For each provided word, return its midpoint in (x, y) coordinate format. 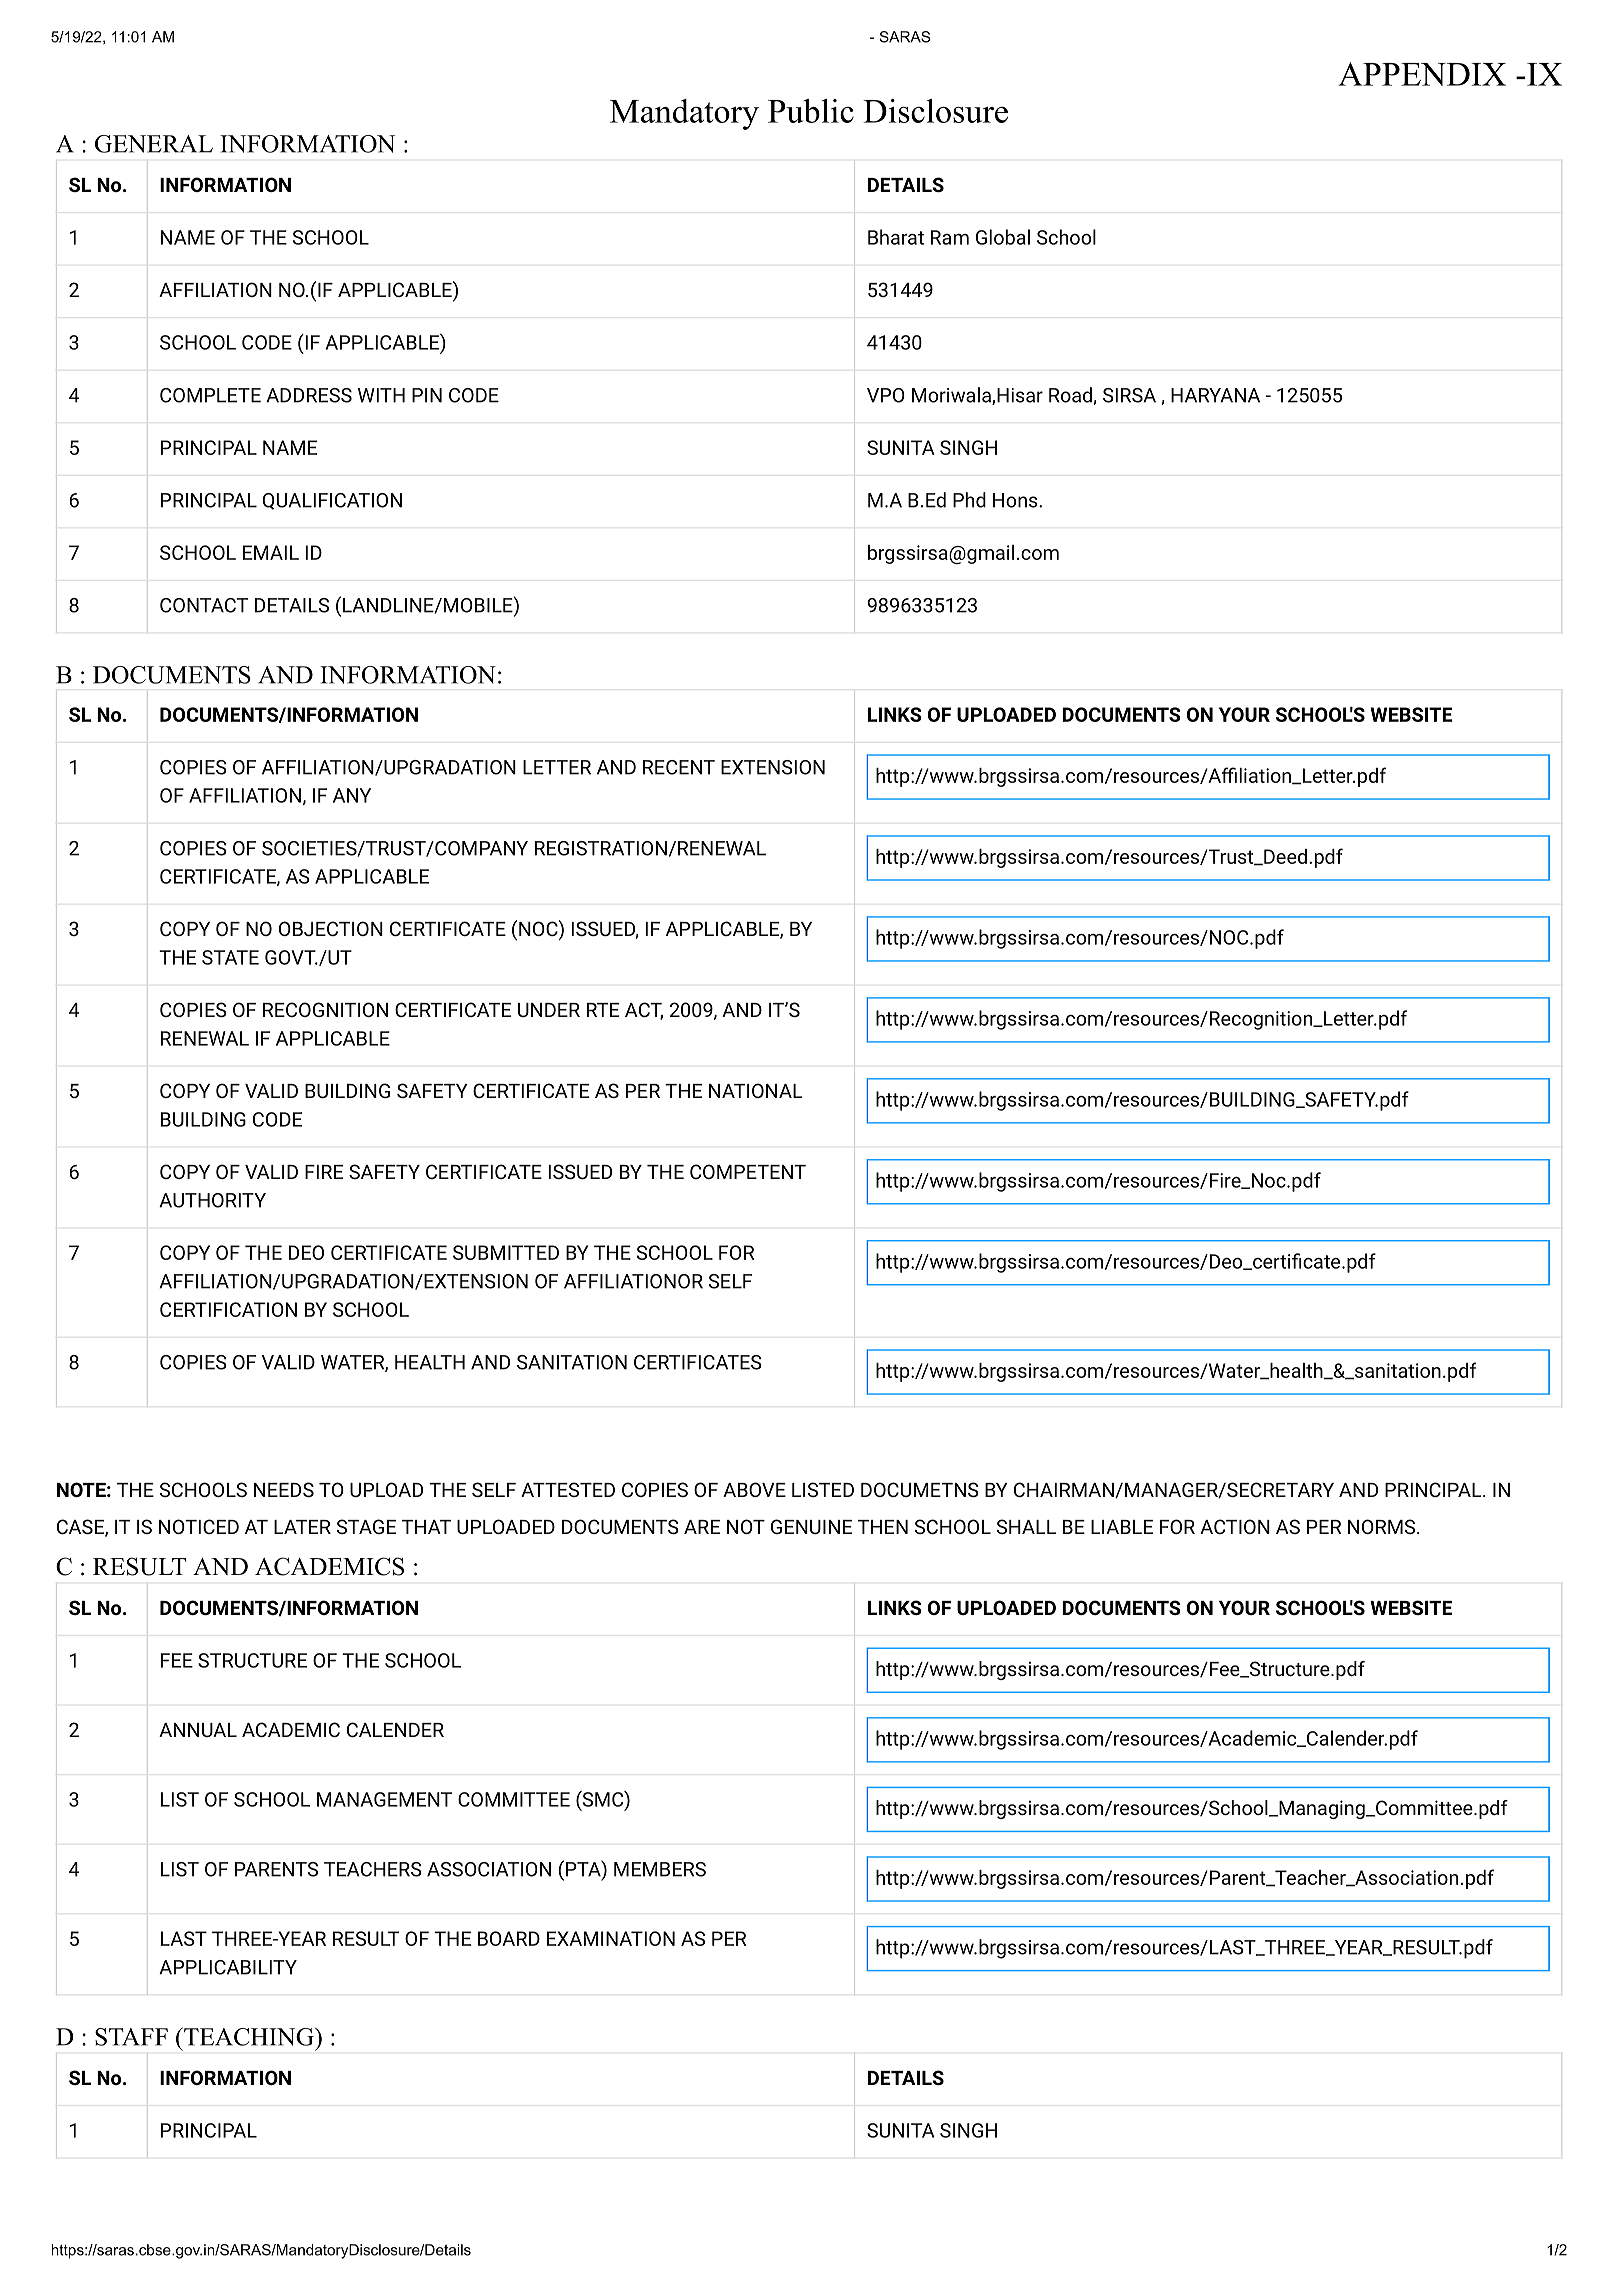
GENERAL (154, 144)
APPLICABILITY (228, 1967)
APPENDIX (1422, 74)
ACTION (1235, 1526)
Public (811, 111)
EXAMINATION (611, 1938)
